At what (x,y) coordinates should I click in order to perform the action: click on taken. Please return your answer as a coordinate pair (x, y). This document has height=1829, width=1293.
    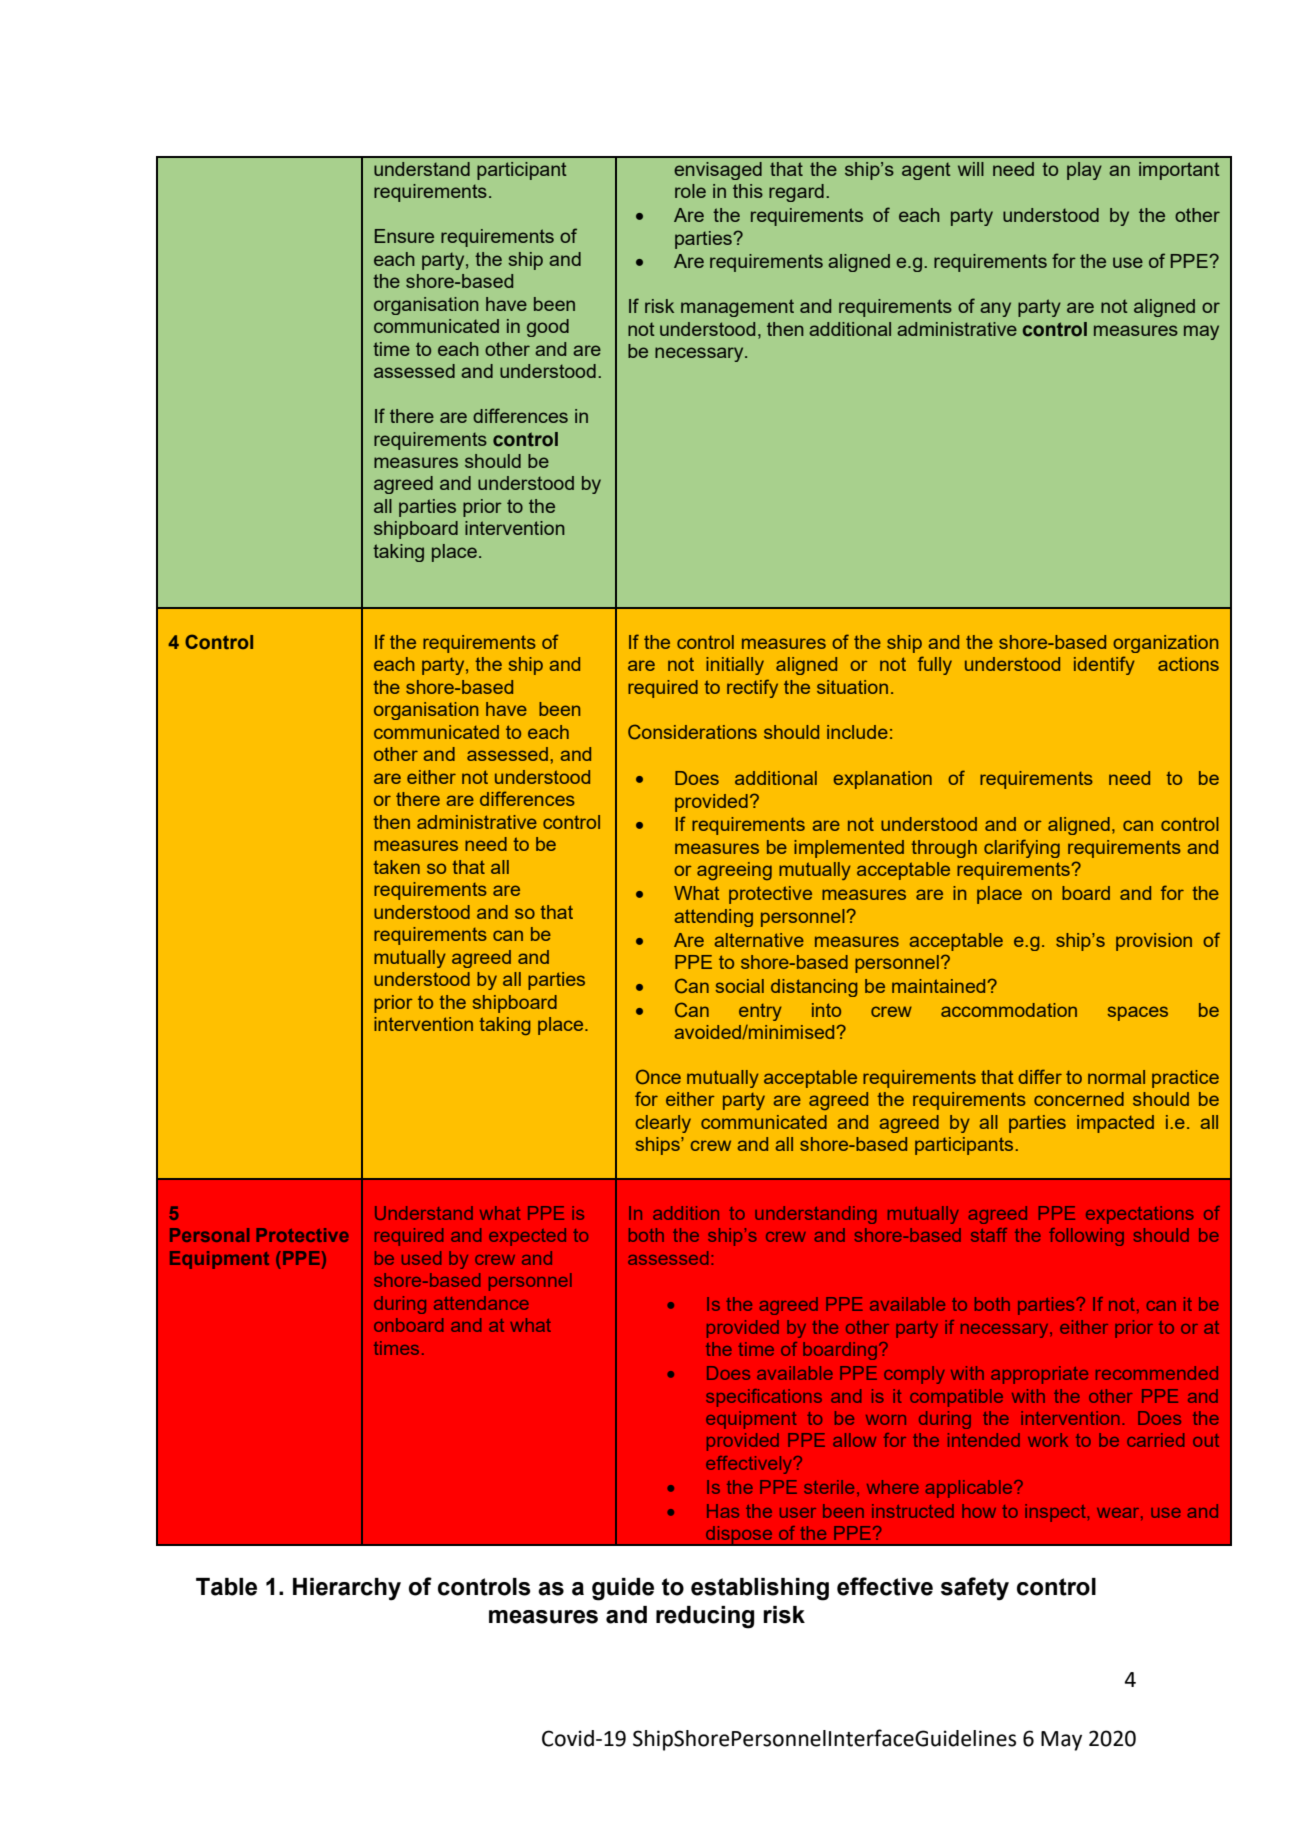
    Looking at the image, I should click on (396, 867).
